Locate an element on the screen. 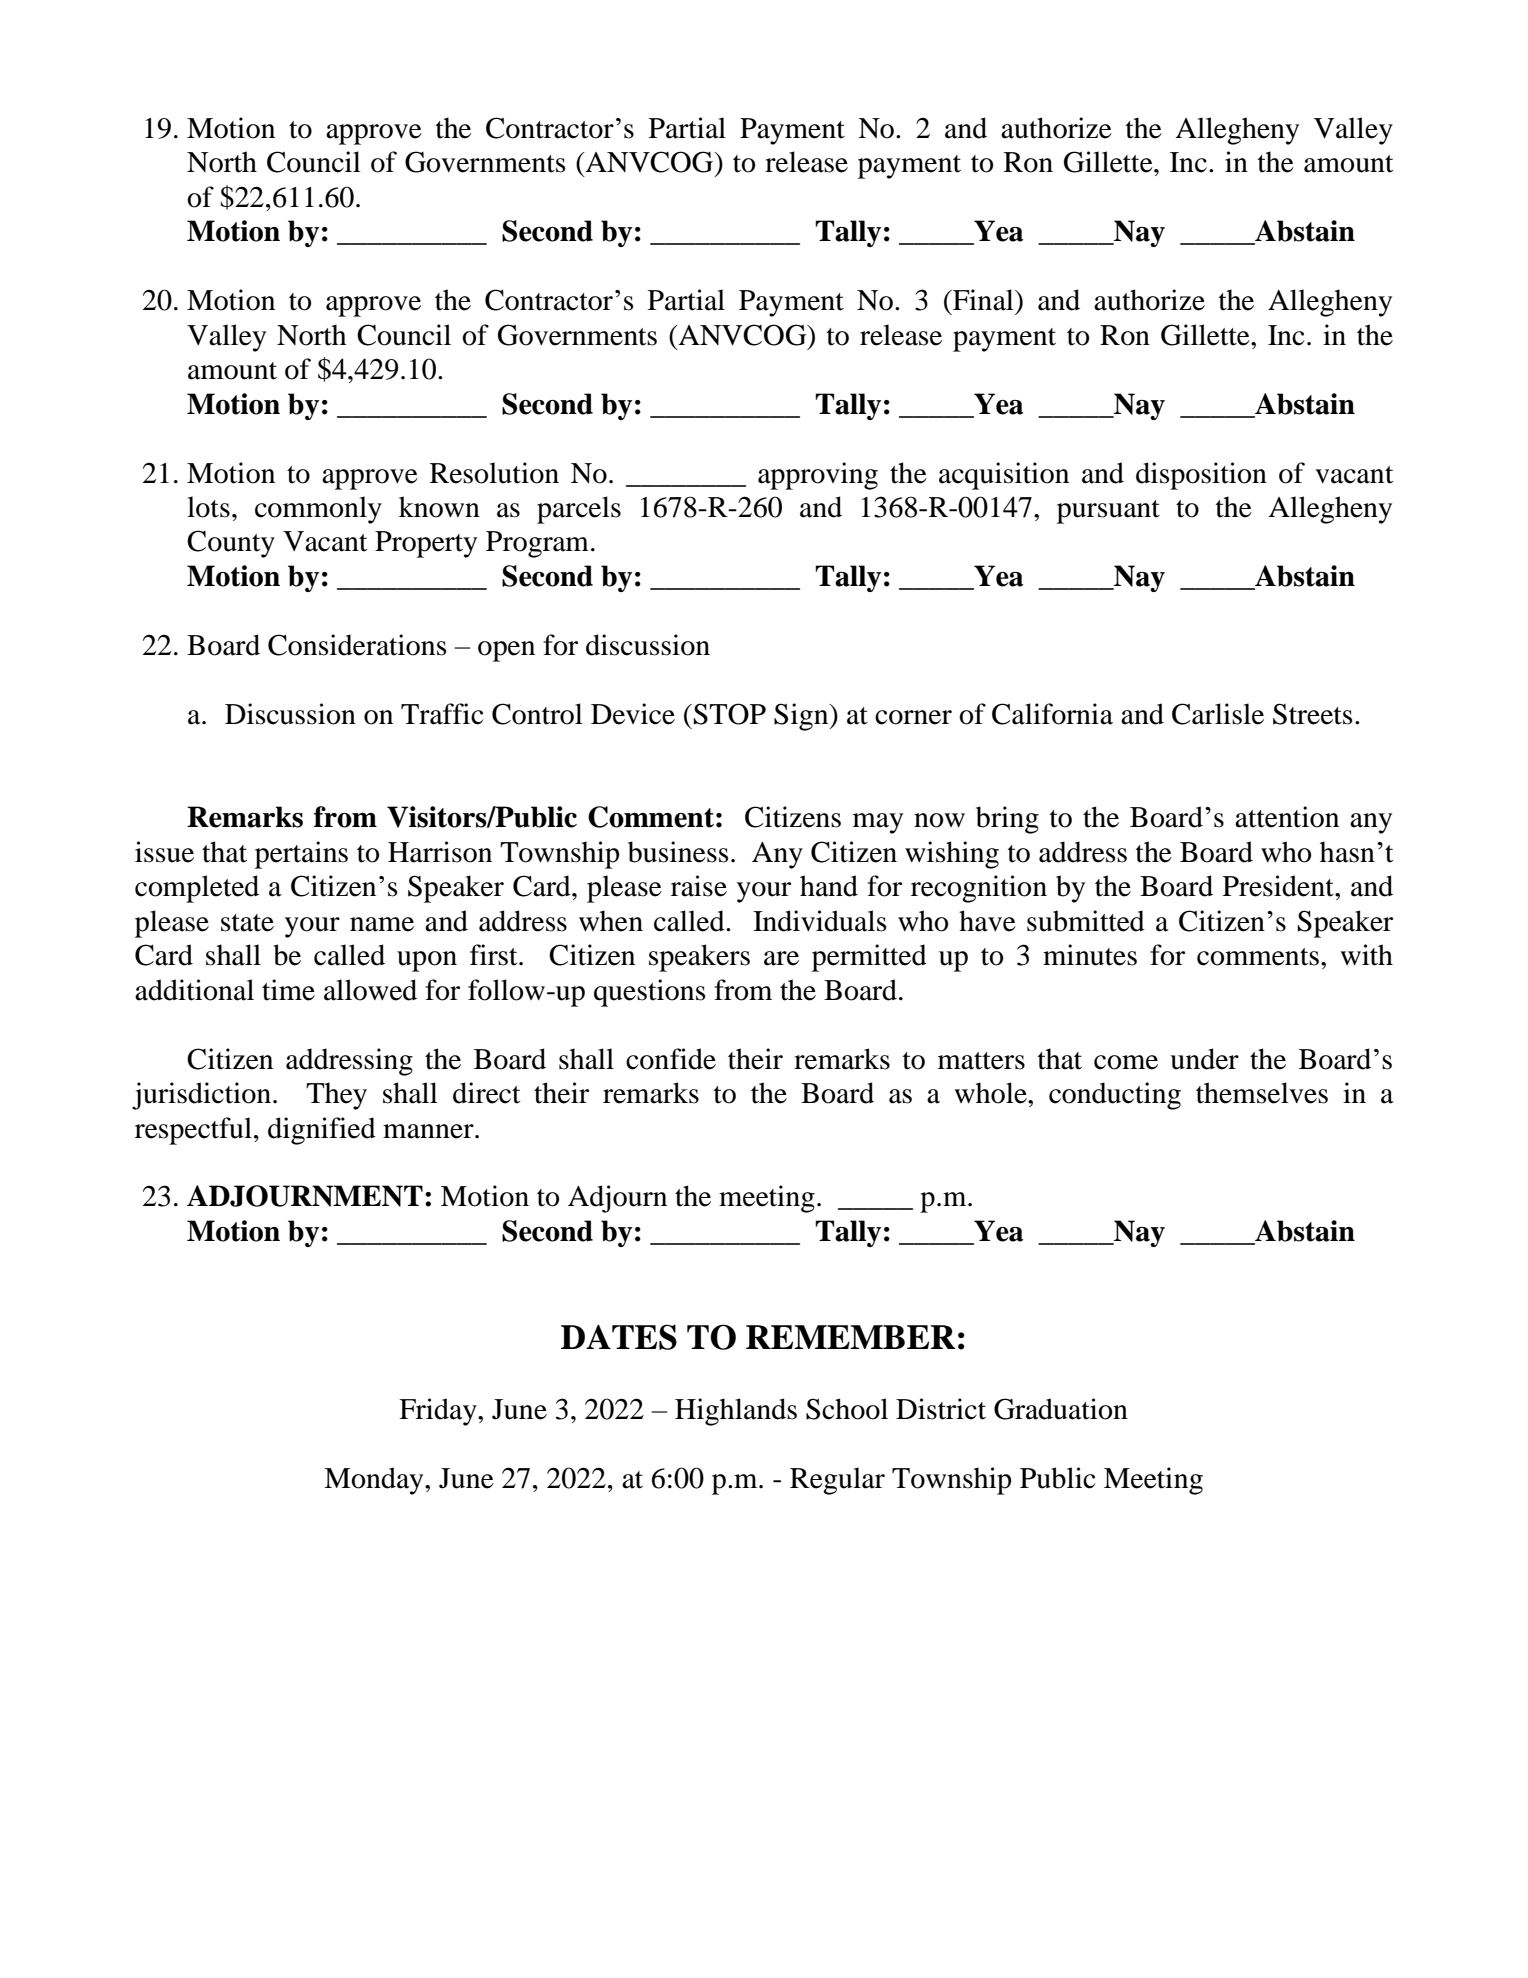  Resolution is located at coordinates (494, 473).
